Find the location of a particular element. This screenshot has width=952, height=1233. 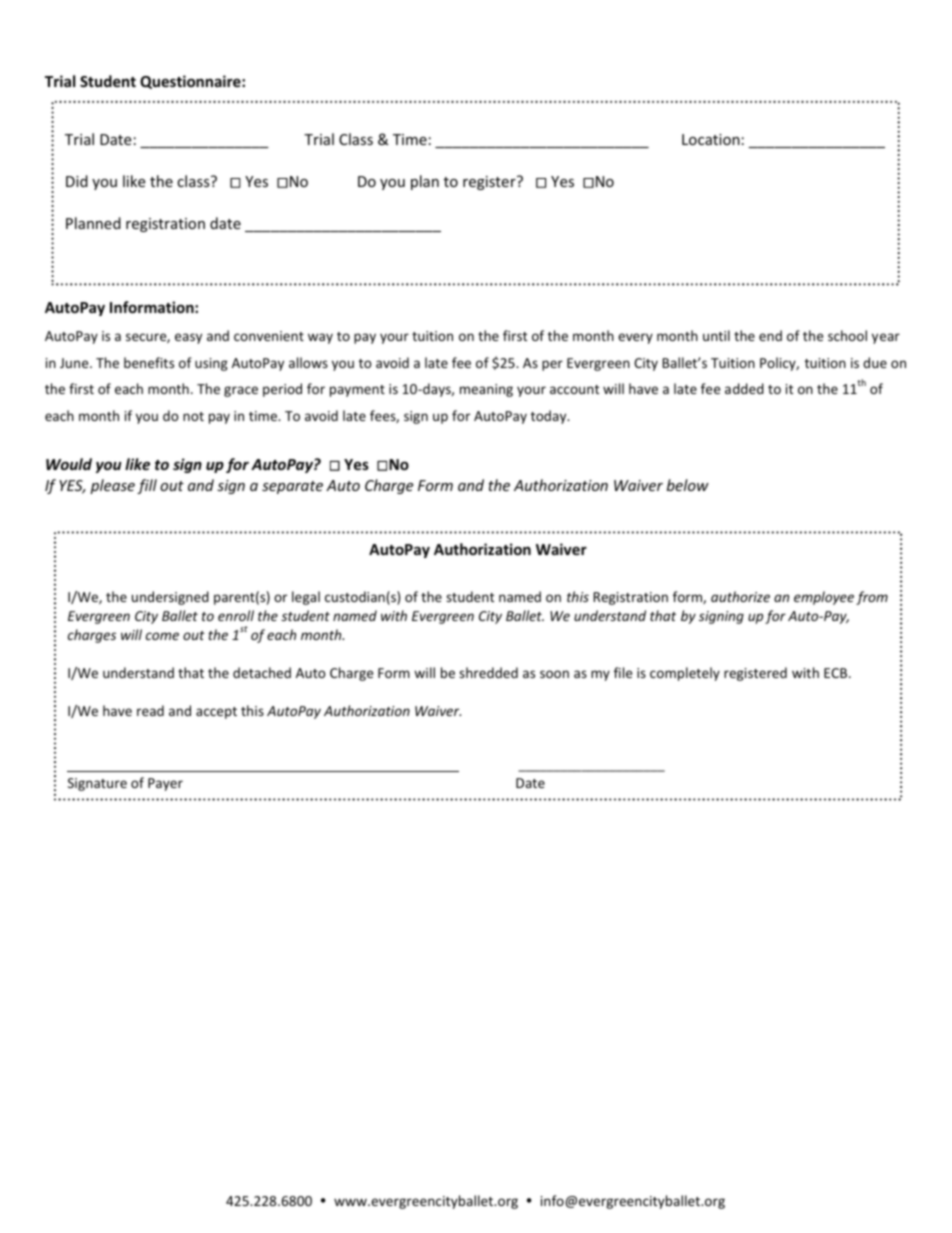

fill is located at coordinates (147, 486).
